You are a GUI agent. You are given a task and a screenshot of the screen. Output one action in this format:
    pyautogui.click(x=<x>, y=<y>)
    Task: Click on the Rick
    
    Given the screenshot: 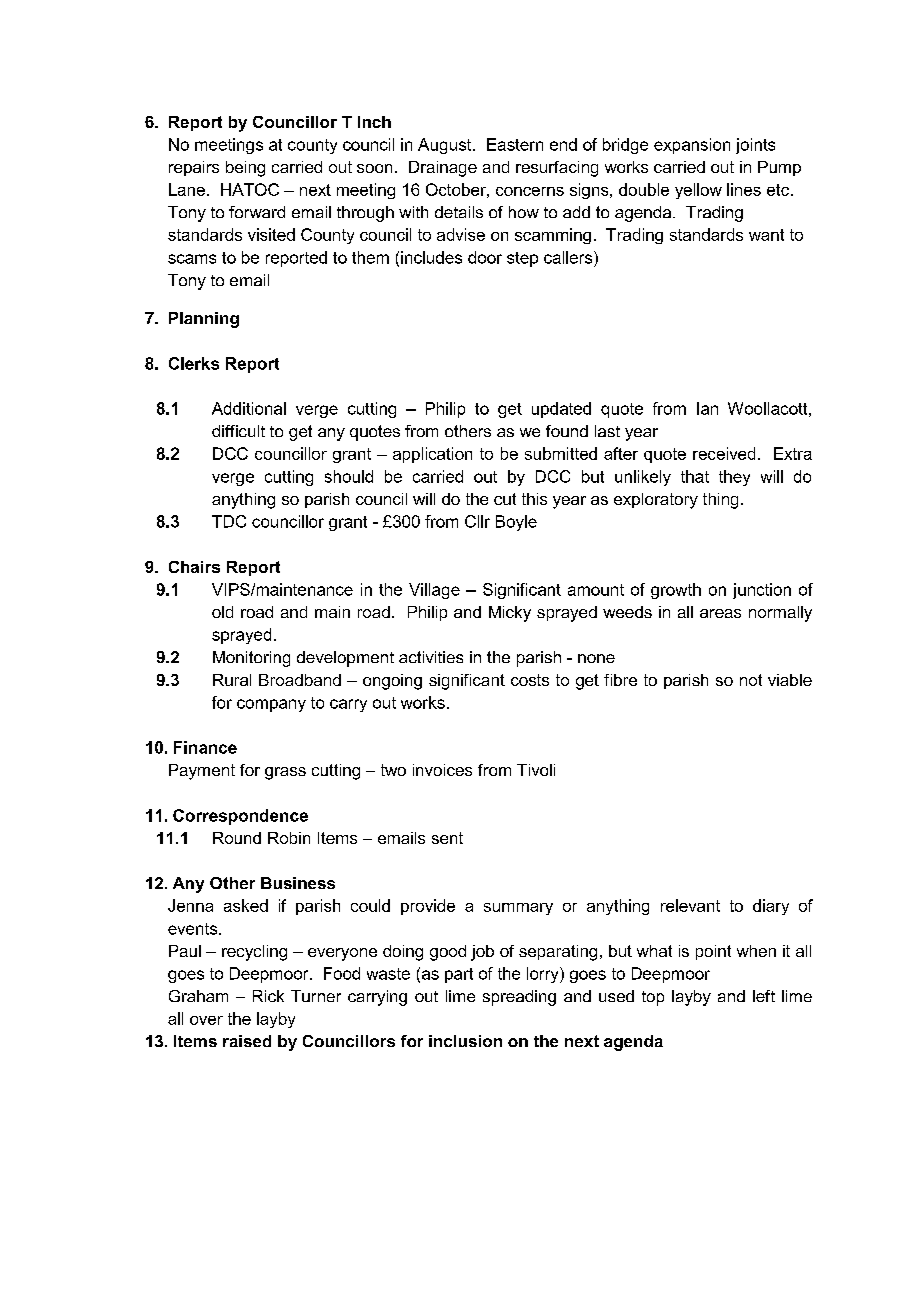 What is the action you would take?
    pyautogui.click(x=268, y=996)
